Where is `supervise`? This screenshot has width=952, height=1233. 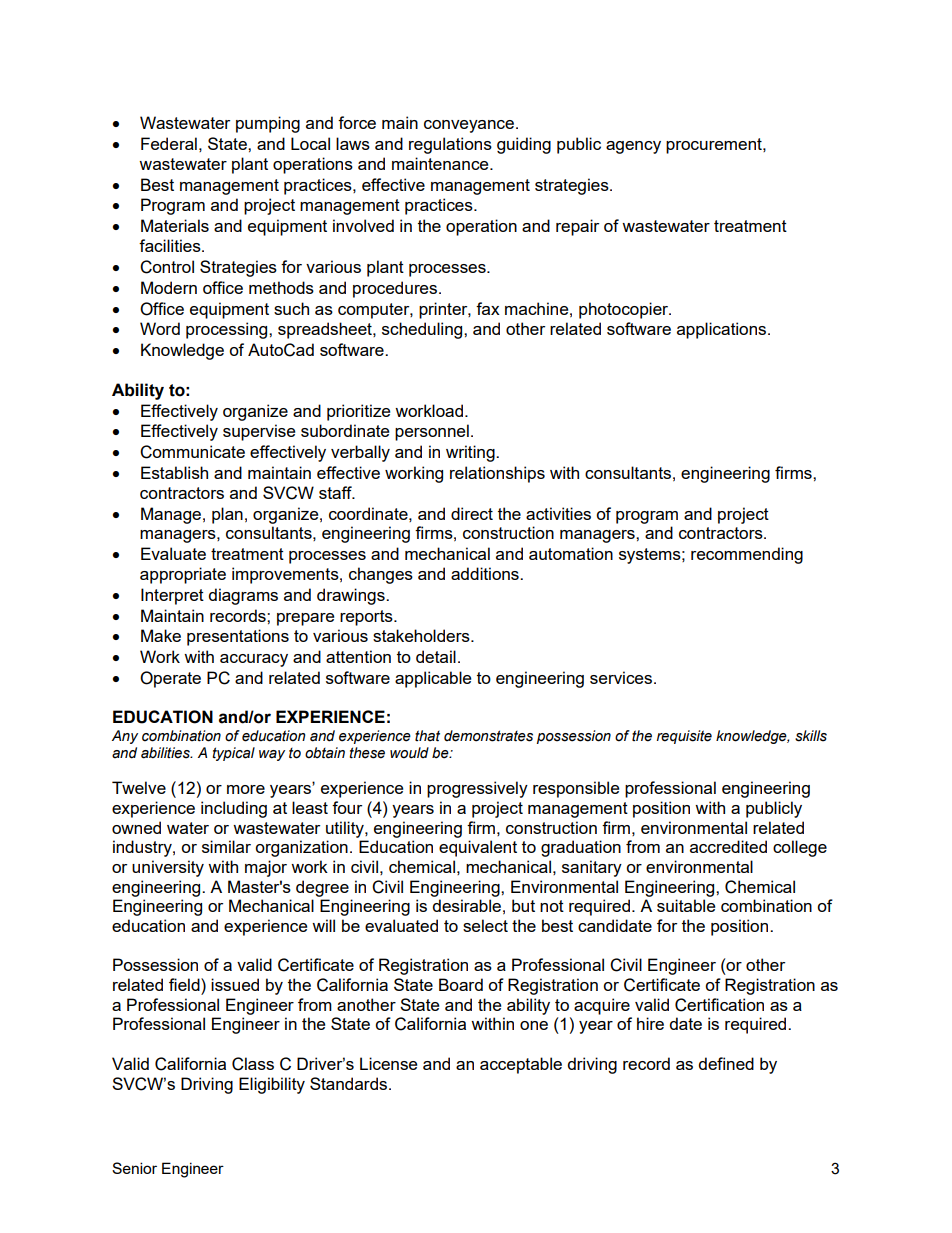 supervise is located at coordinates (259, 432).
